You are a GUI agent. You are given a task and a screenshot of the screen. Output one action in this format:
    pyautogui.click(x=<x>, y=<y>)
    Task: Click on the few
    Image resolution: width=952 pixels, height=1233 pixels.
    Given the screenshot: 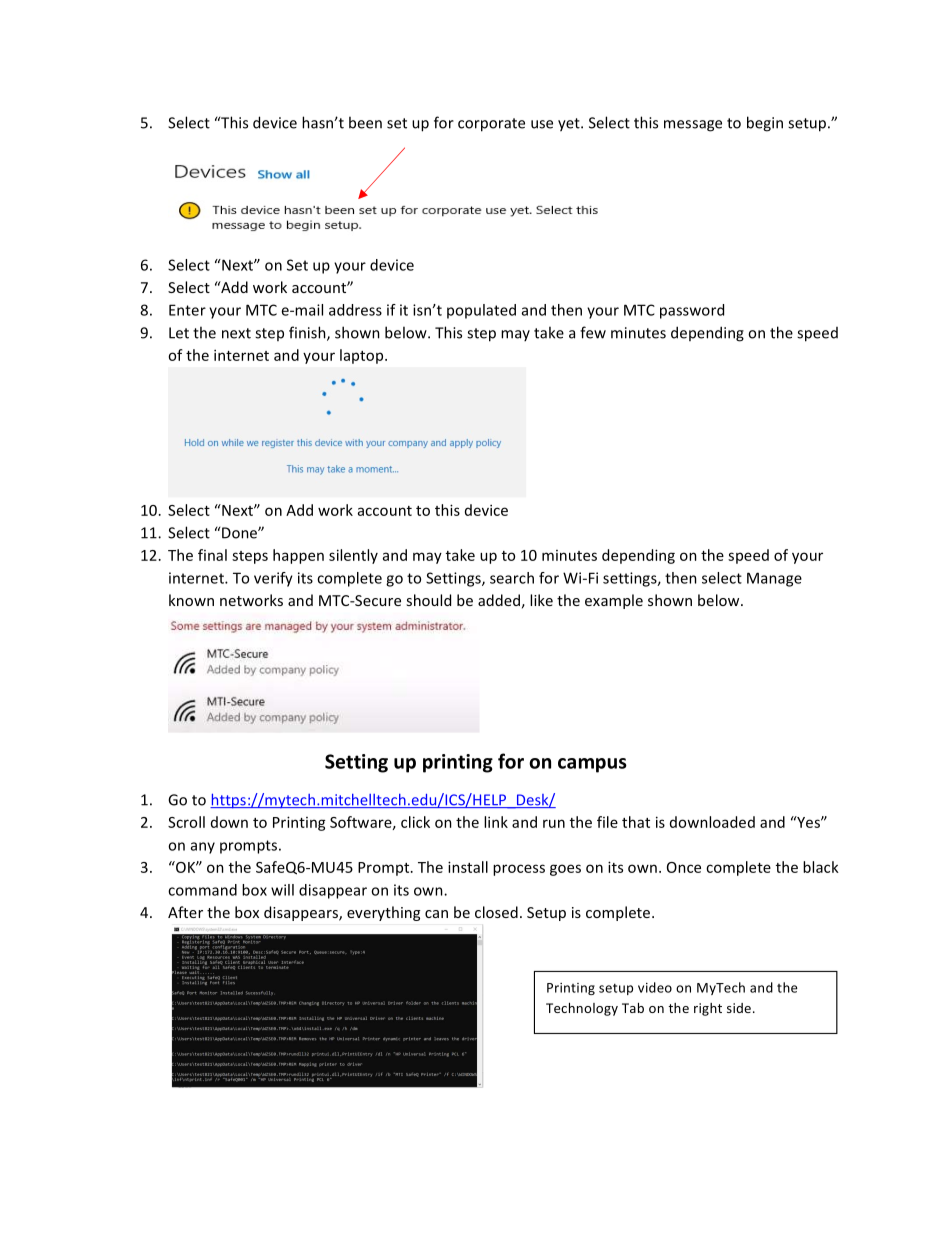 What is the action you would take?
    pyautogui.click(x=593, y=332)
